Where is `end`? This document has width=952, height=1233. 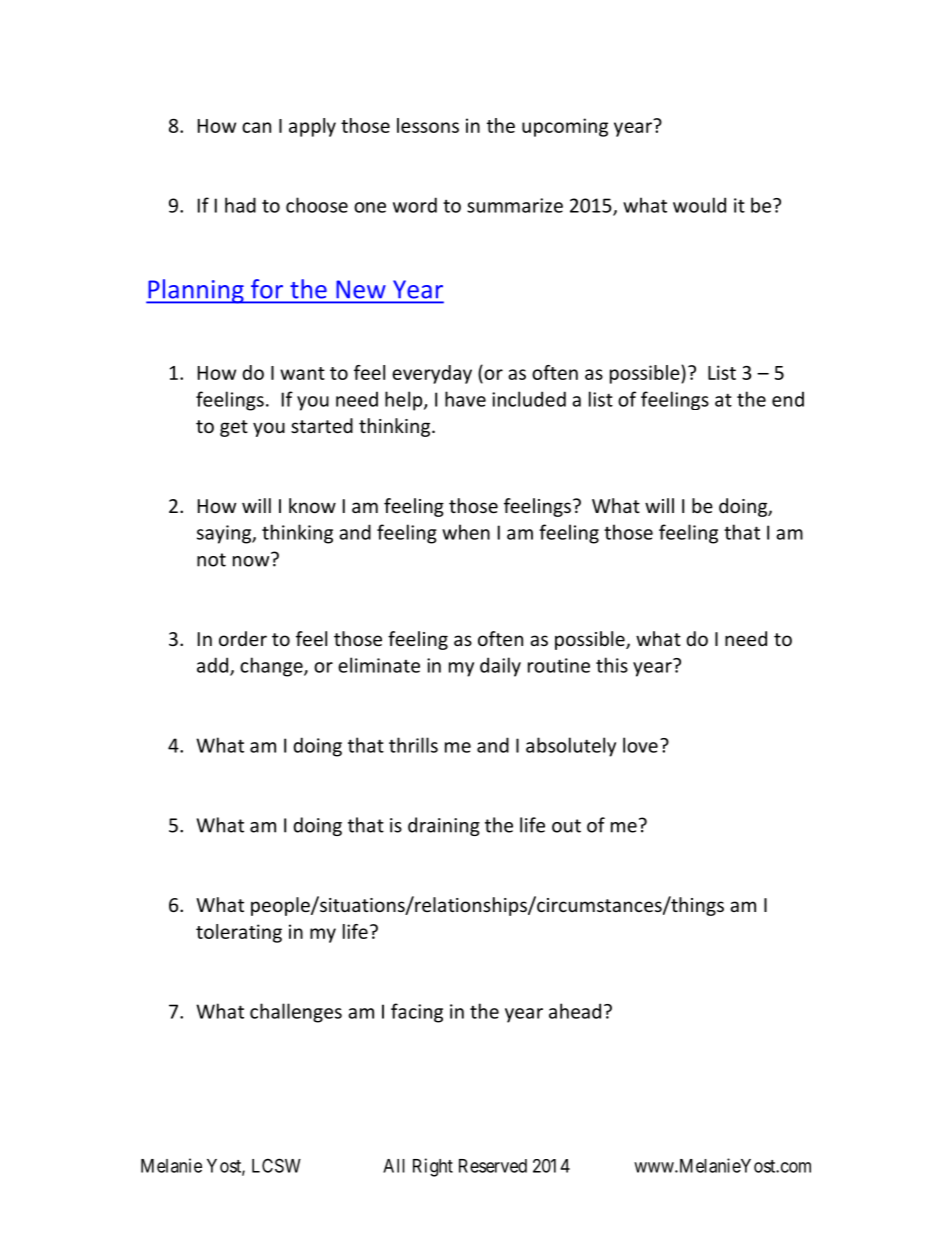 end is located at coordinates (788, 399).
